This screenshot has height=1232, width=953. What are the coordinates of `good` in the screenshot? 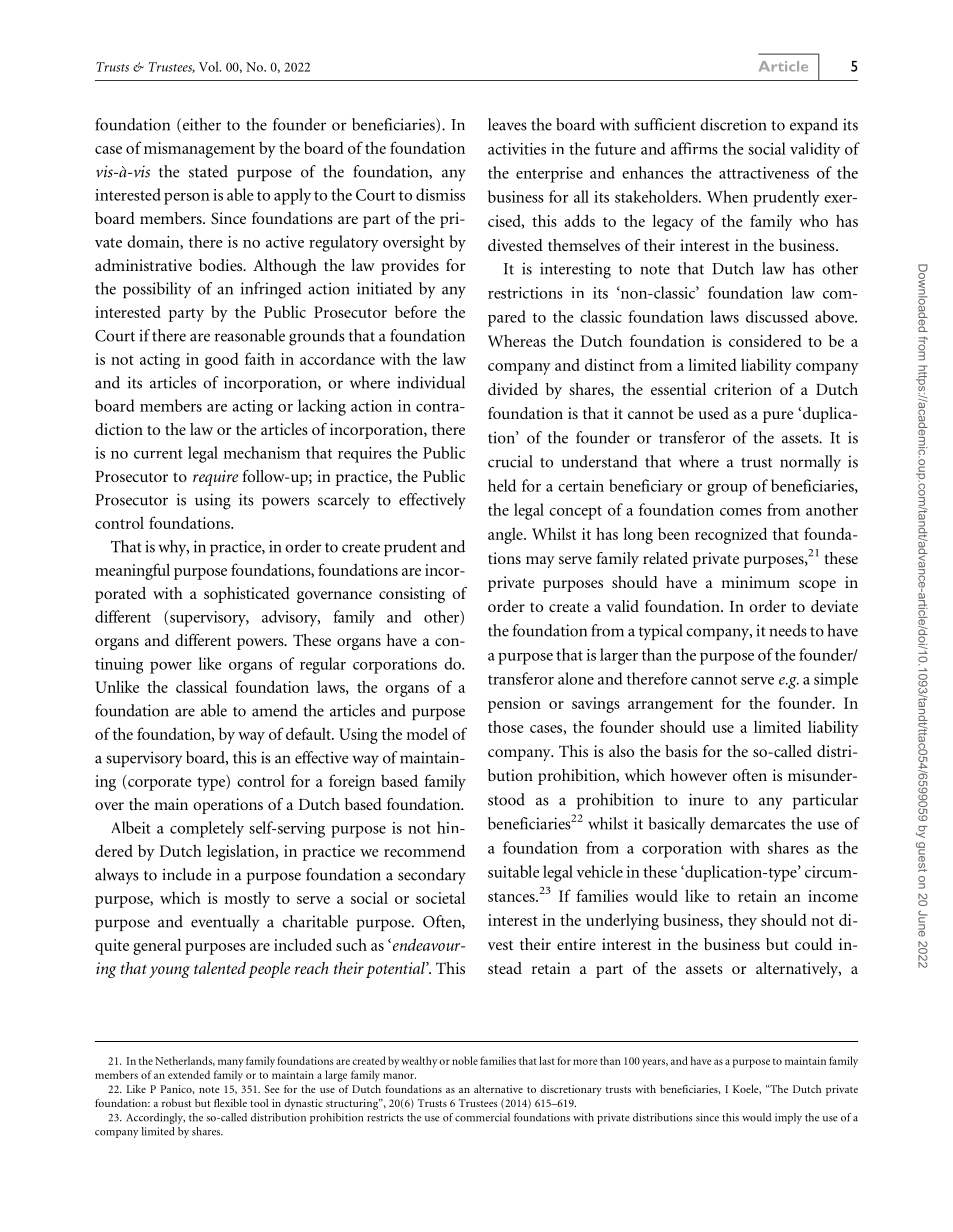 It's located at (222, 360).
